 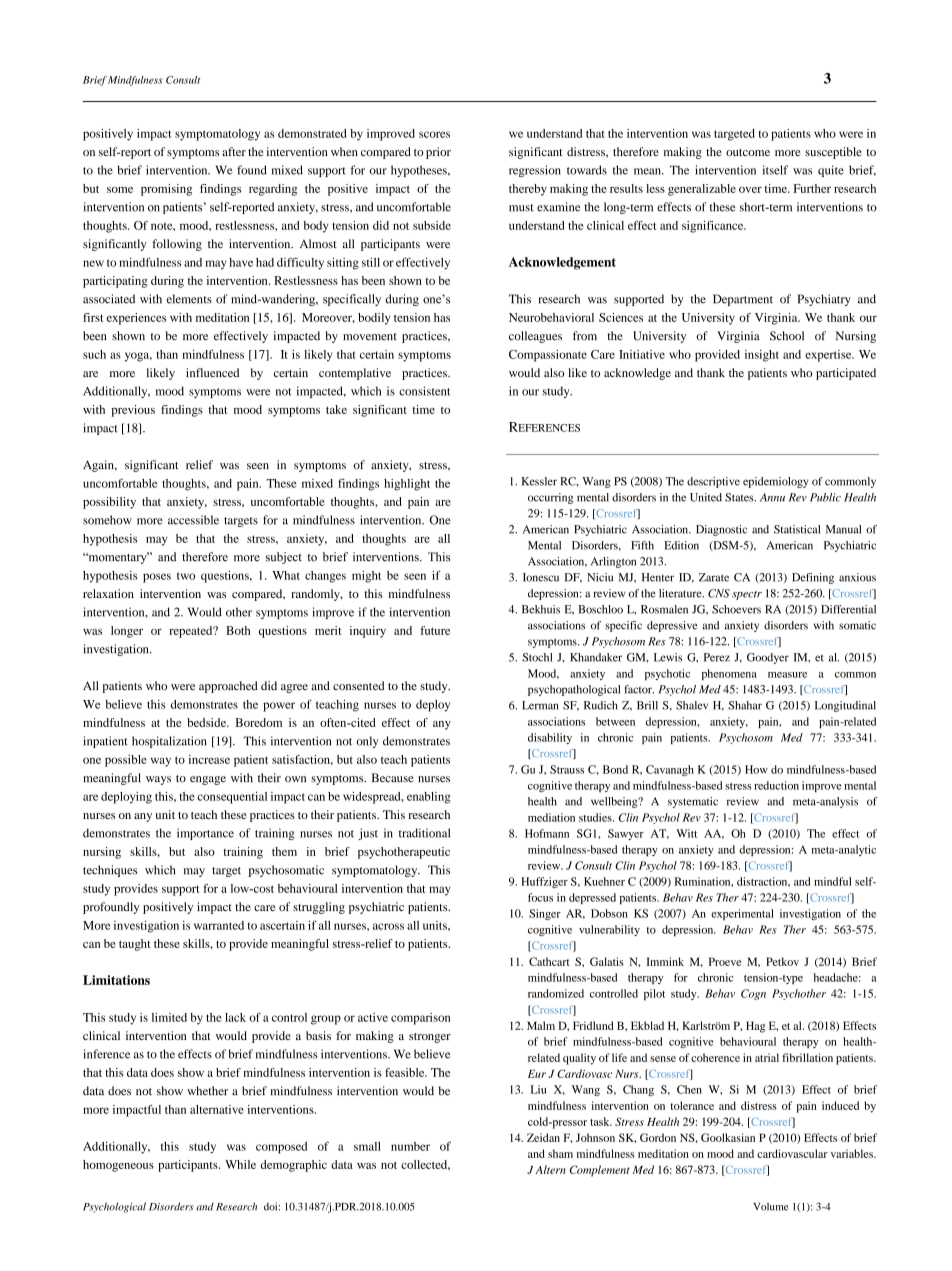 What do you see at coordinates (770, 1207) in the page?
I see `Volume` at bounding box center [770, 1207].
